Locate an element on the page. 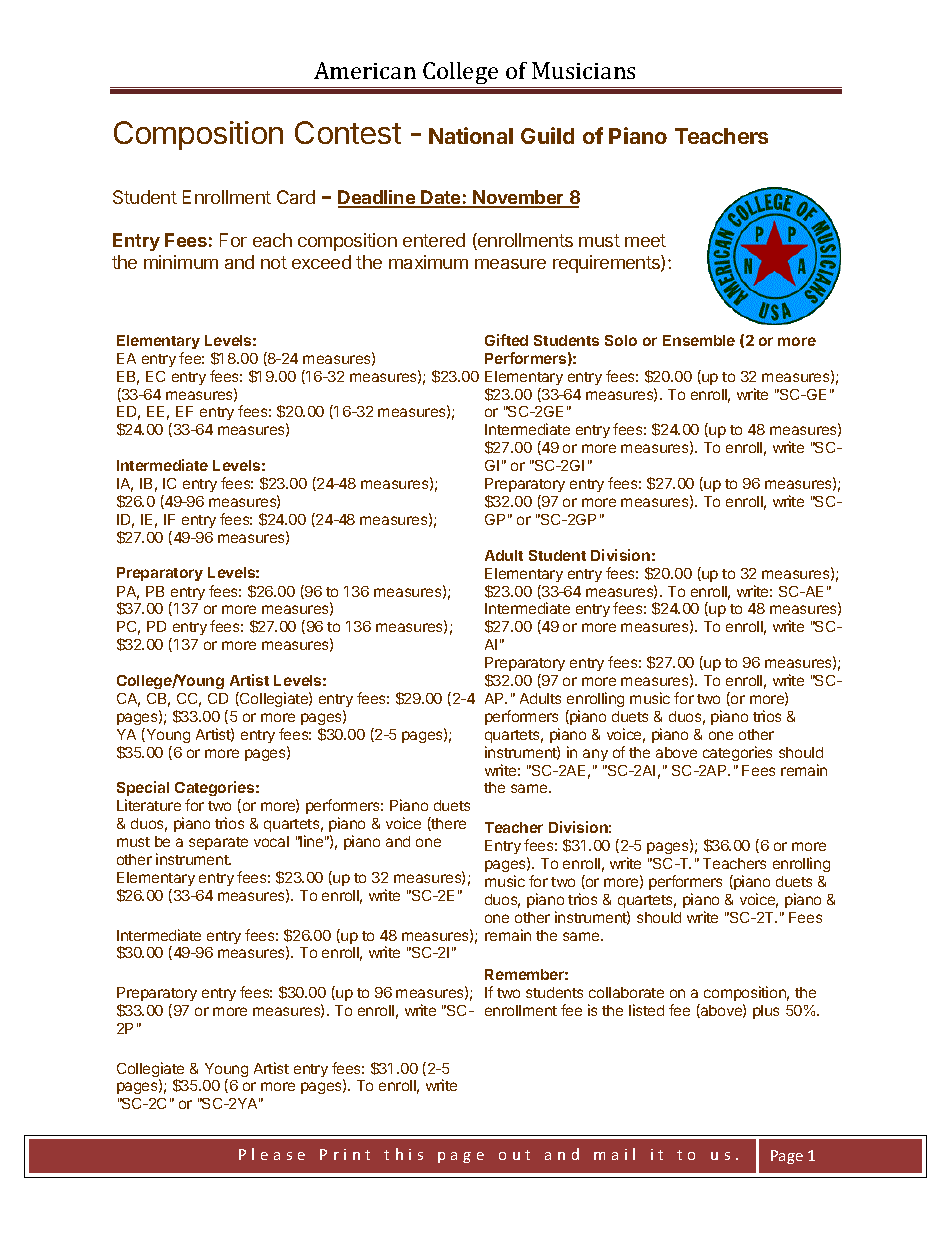  National is located at coordinates (471, 135).
